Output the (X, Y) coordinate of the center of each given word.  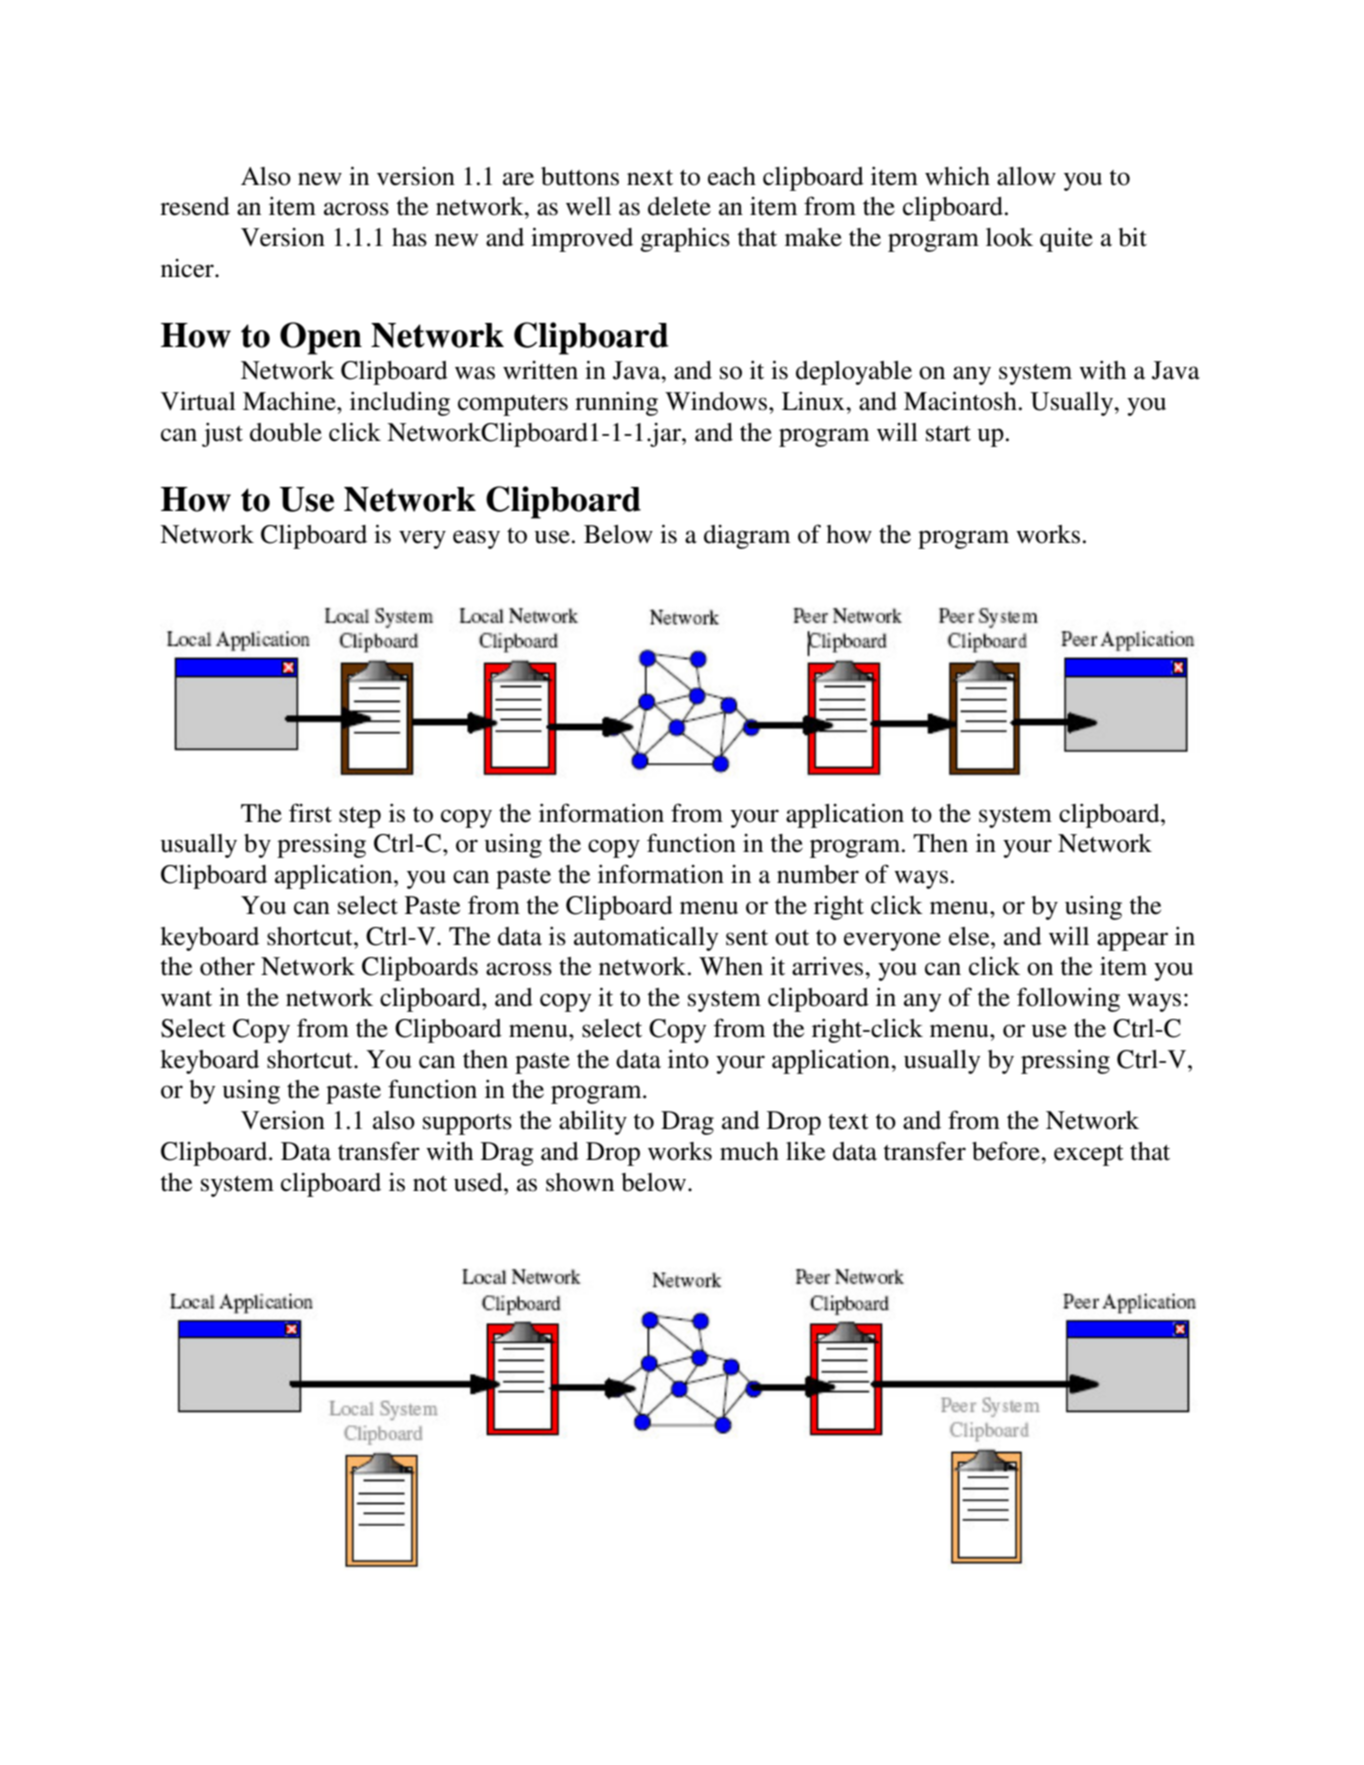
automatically (646, 938)
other (227, 966)
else (970, 936)
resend (195, 206)
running (616, 404)
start (948, 434)
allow (1026, 176)
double (286, 432)
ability (593, 1123)
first (310, 813)
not (430, 1184)
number (818, 874)
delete (679, 206)
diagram (747, 537)
